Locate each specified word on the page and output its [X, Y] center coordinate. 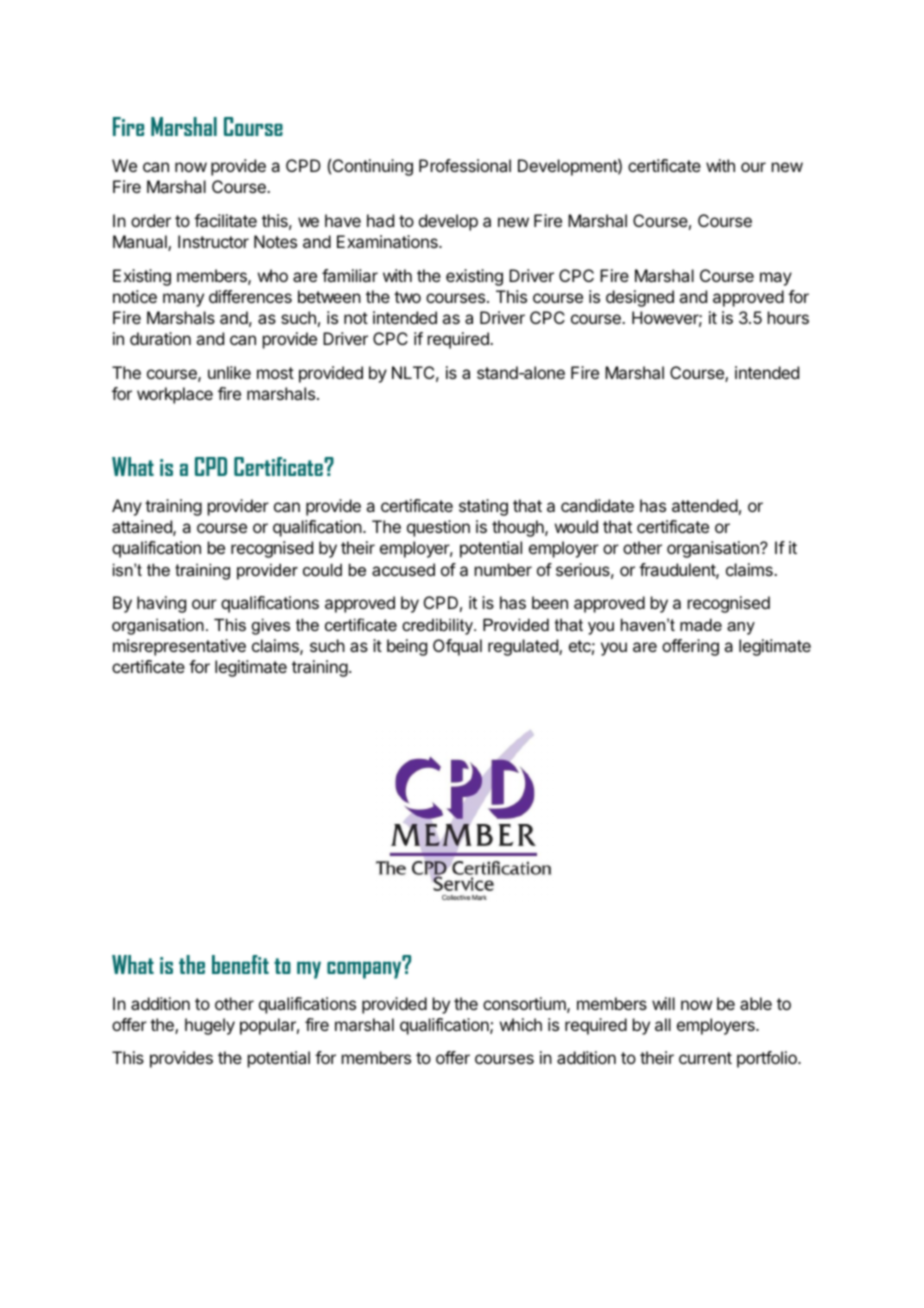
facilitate [225, 220]
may [776, 279]
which [521, 1024]
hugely [210, 1026]
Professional [465, 165]
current [705, 1058]
